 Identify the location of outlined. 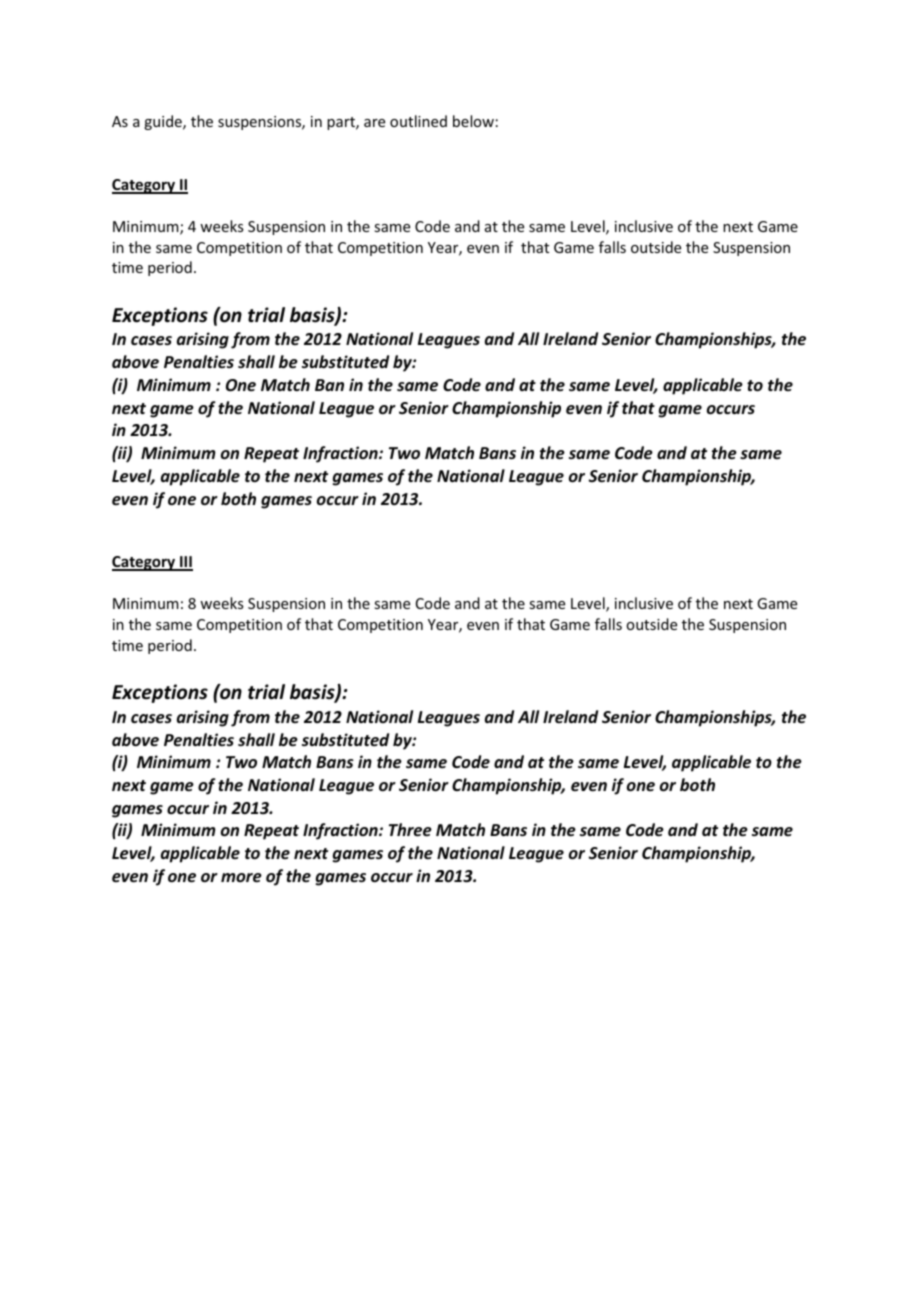
(418, 121).
